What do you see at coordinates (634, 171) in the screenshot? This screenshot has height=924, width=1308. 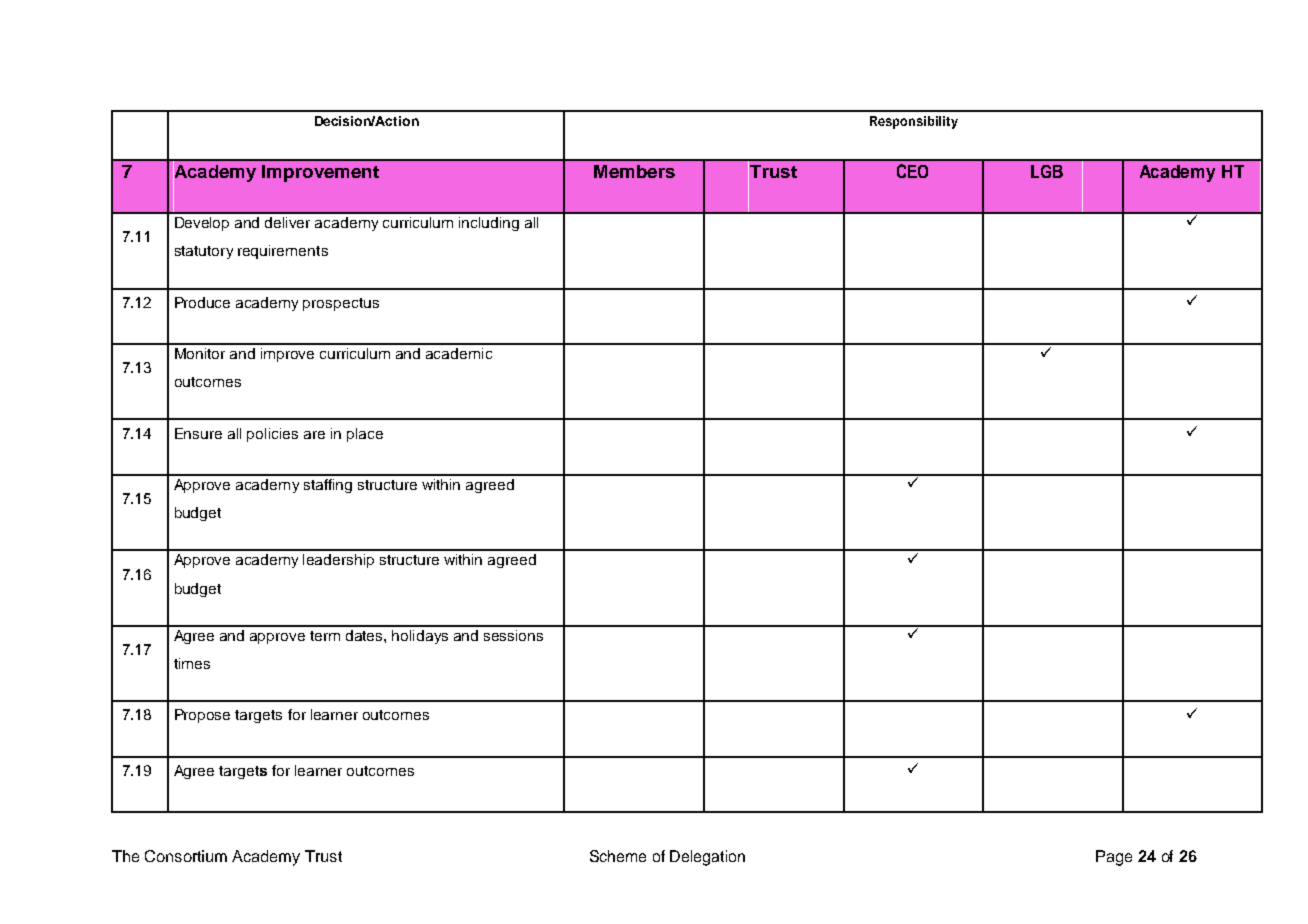 I see `Members` at bounding box center [634, 171].
